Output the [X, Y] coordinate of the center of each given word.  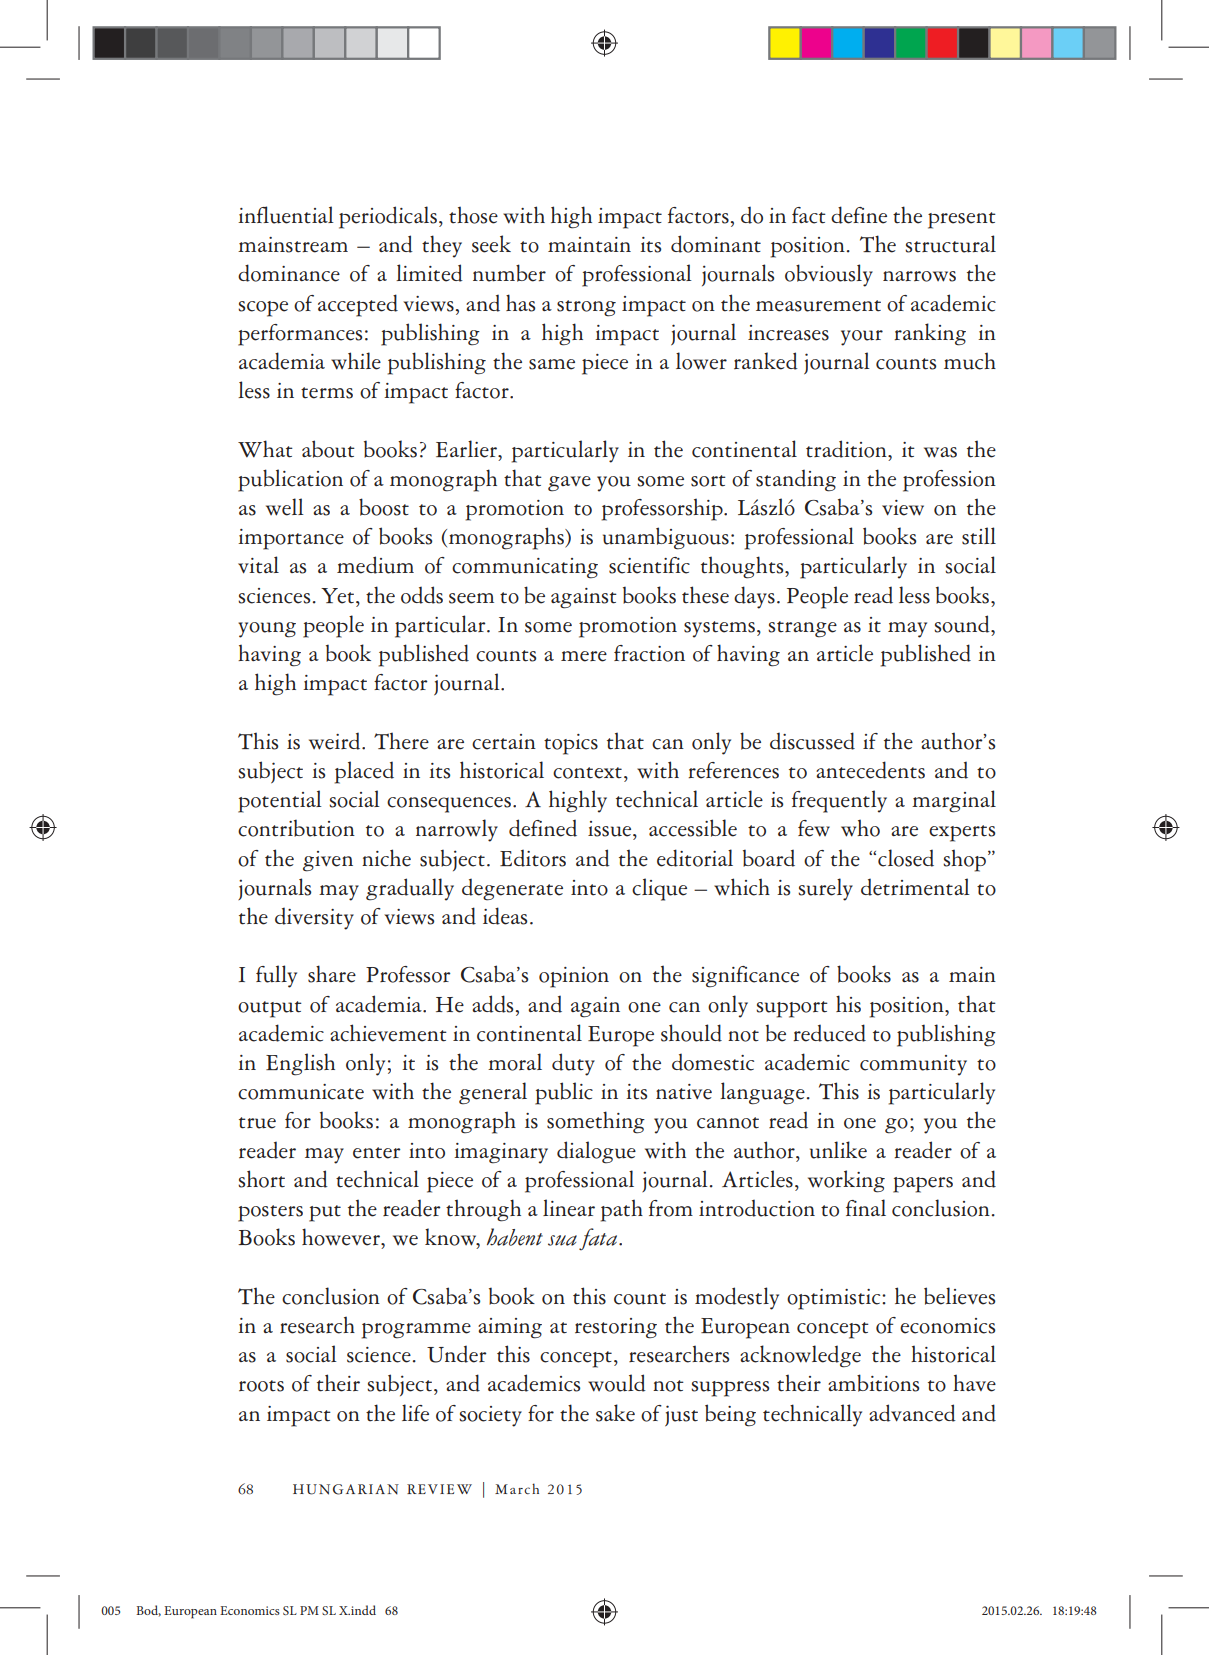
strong [586, 308]
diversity [314, 919]
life [415, 1413]
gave [569, 484]
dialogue [596, 1152]
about [328, 449]
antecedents [870, 770]
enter [377, 1153]
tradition [847, 449]
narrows [919, 276]
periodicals [388, 217]
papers [923, 1185]
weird [336, 741]
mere [584, 656]
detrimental [915, 887]
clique [659, 889]
